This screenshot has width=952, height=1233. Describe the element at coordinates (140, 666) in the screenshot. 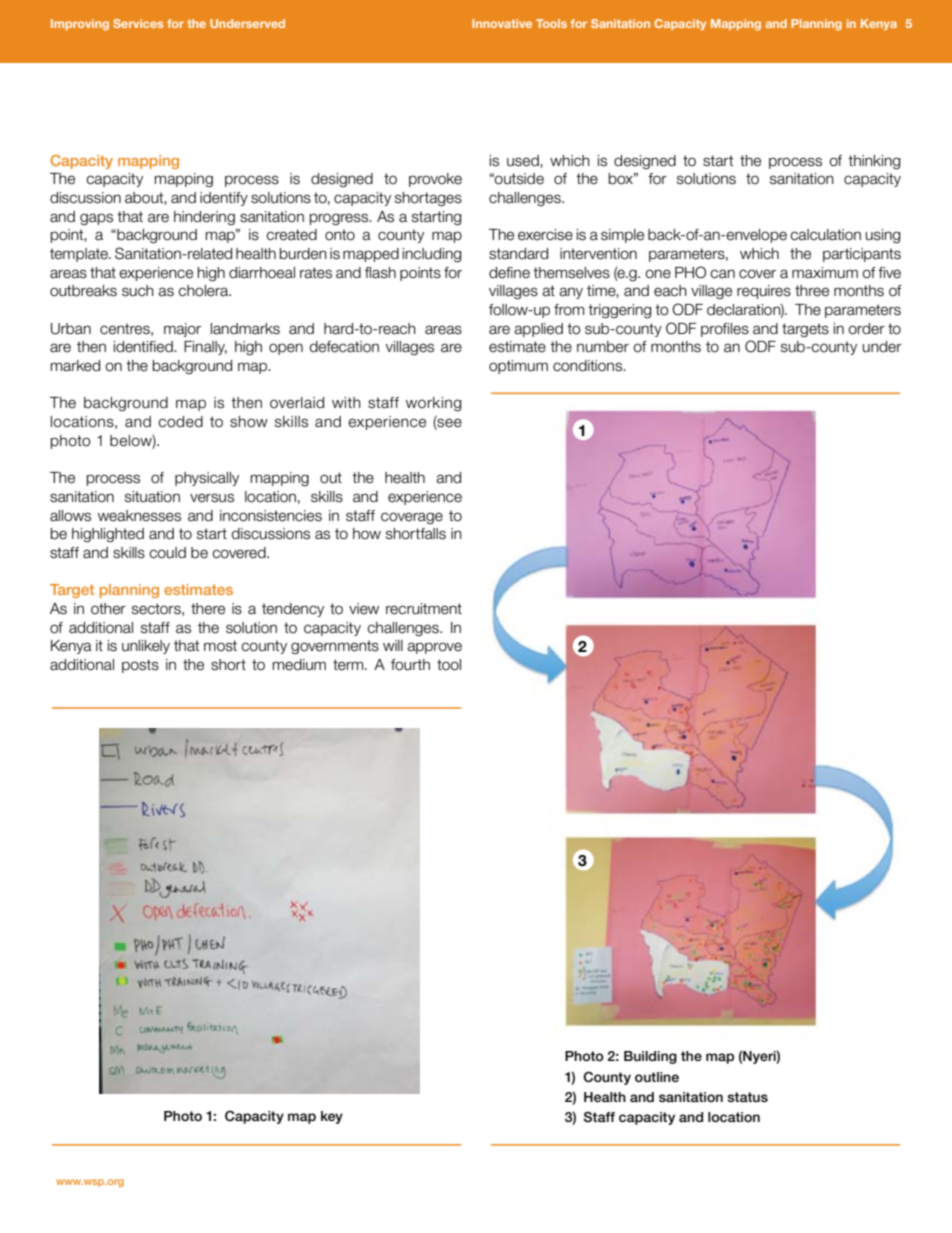

I see `posts` at that location.
